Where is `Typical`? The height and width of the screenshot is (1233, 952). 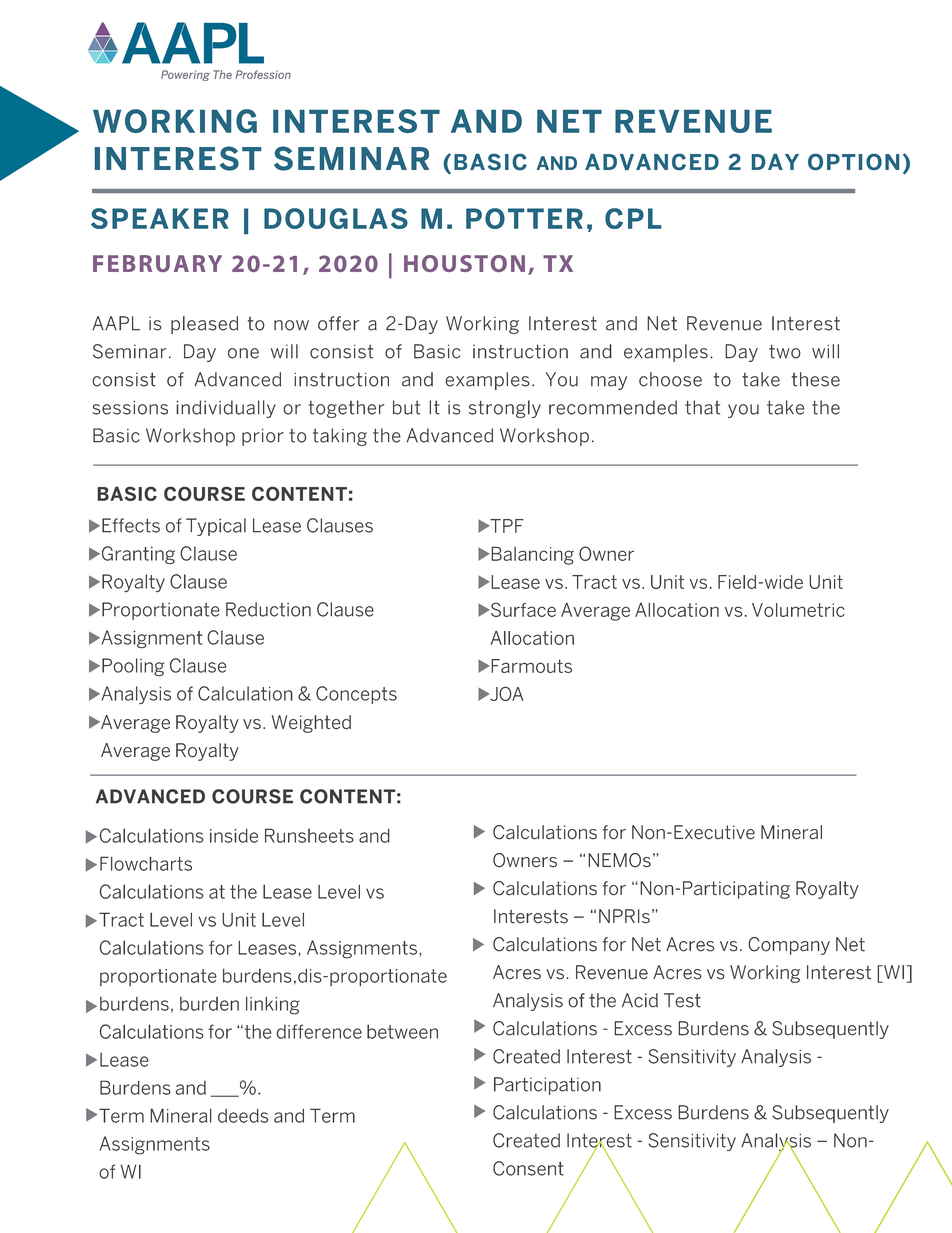
Typical is located at coordinates (216, 527).
